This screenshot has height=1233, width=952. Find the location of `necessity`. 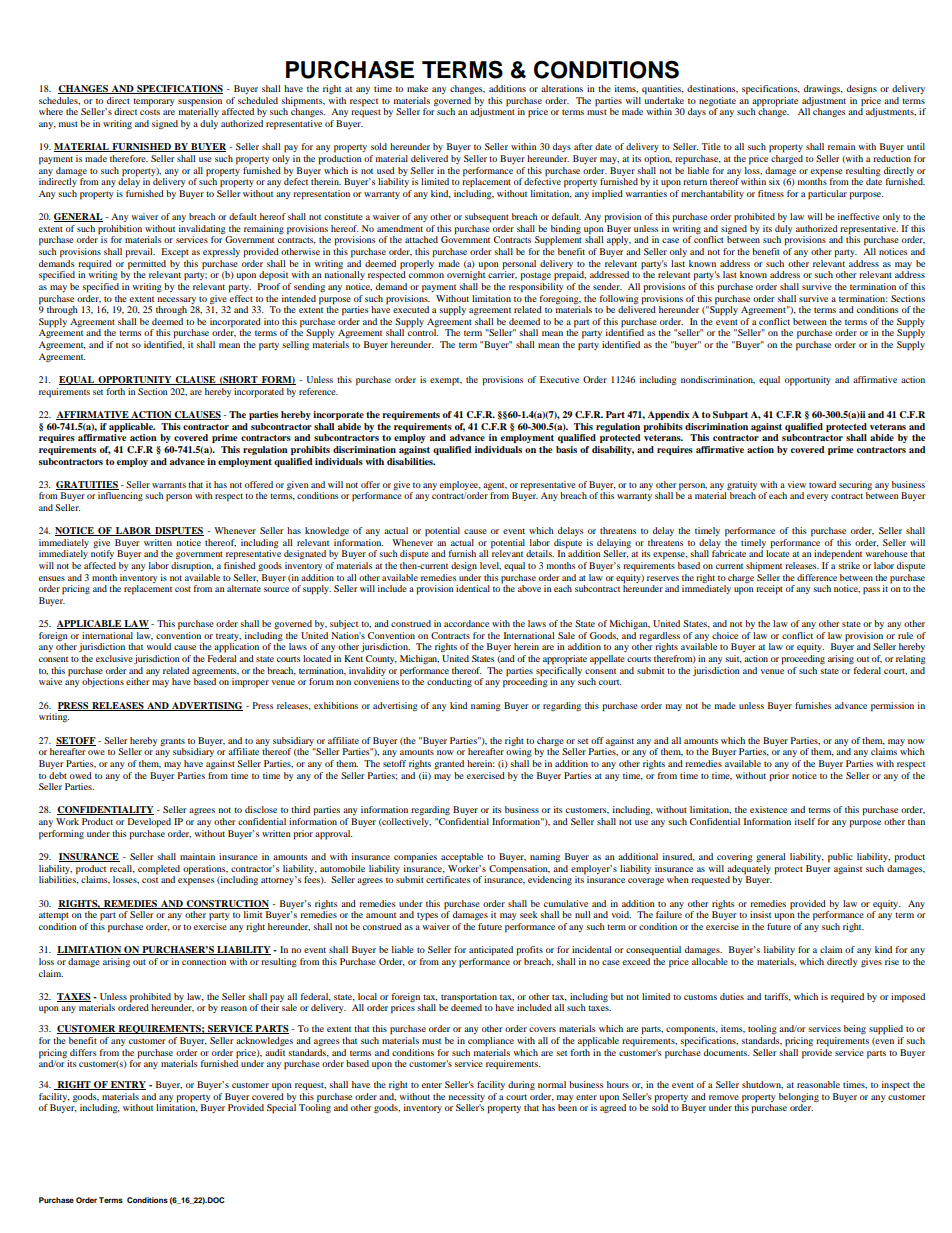

necessity is located at coordinates (466, 1097).
